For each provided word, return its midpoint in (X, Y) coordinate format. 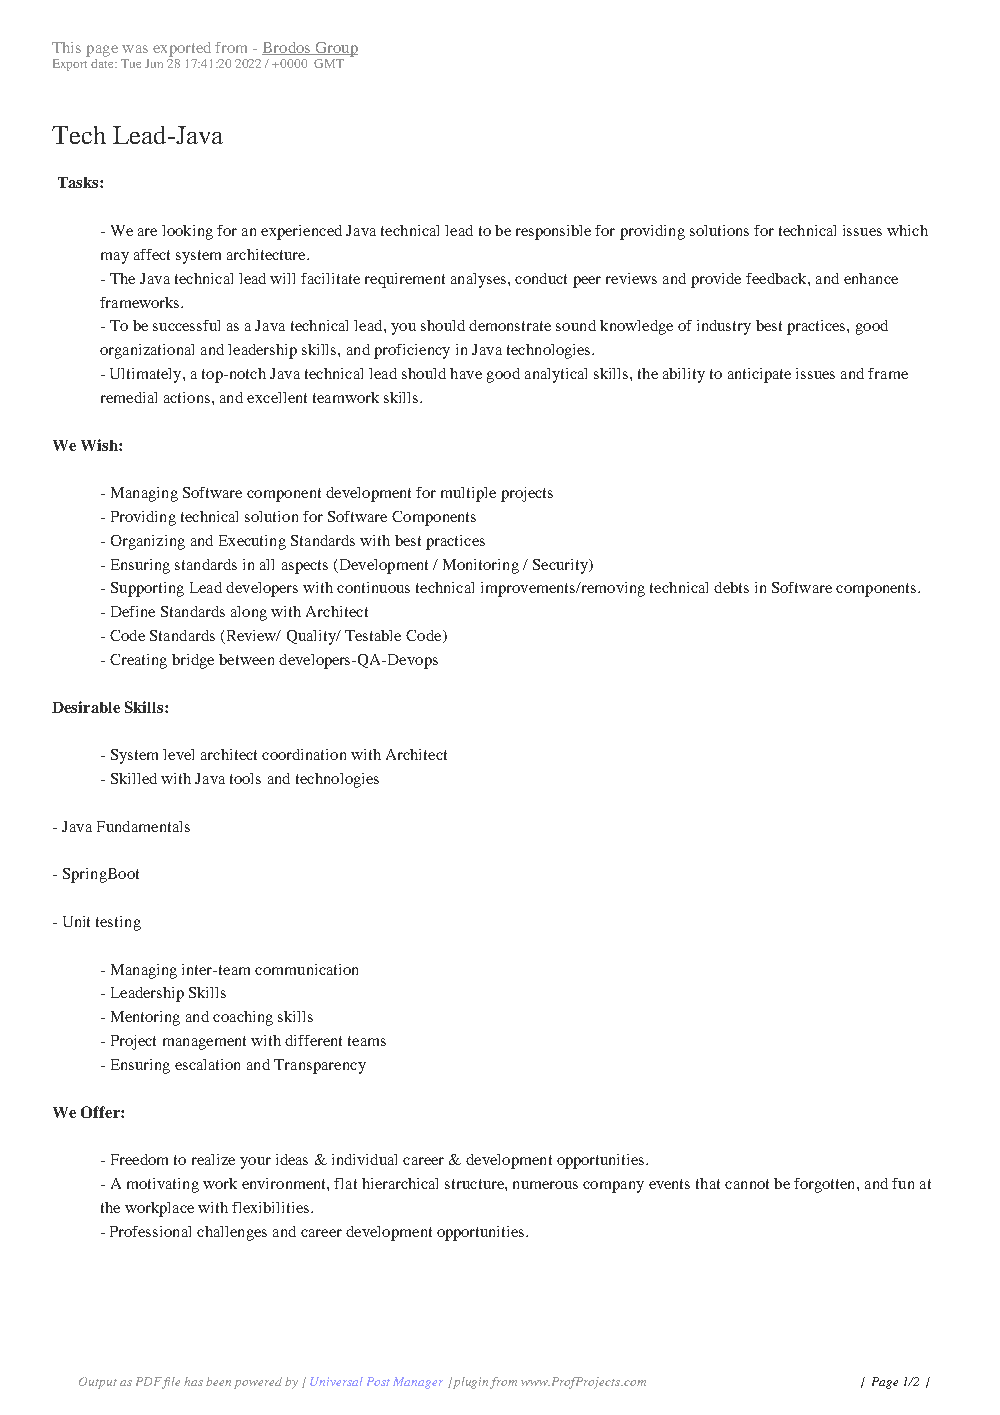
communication (306, 969)
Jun (154, 63)
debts (731, 587)
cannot (747, 1184)
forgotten (826, 1185)
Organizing (148, 542)
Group (335, 49)
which (907, 230)
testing (118, 923)
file (171, 1383)
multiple (468, 494)
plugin (470, 1383)
